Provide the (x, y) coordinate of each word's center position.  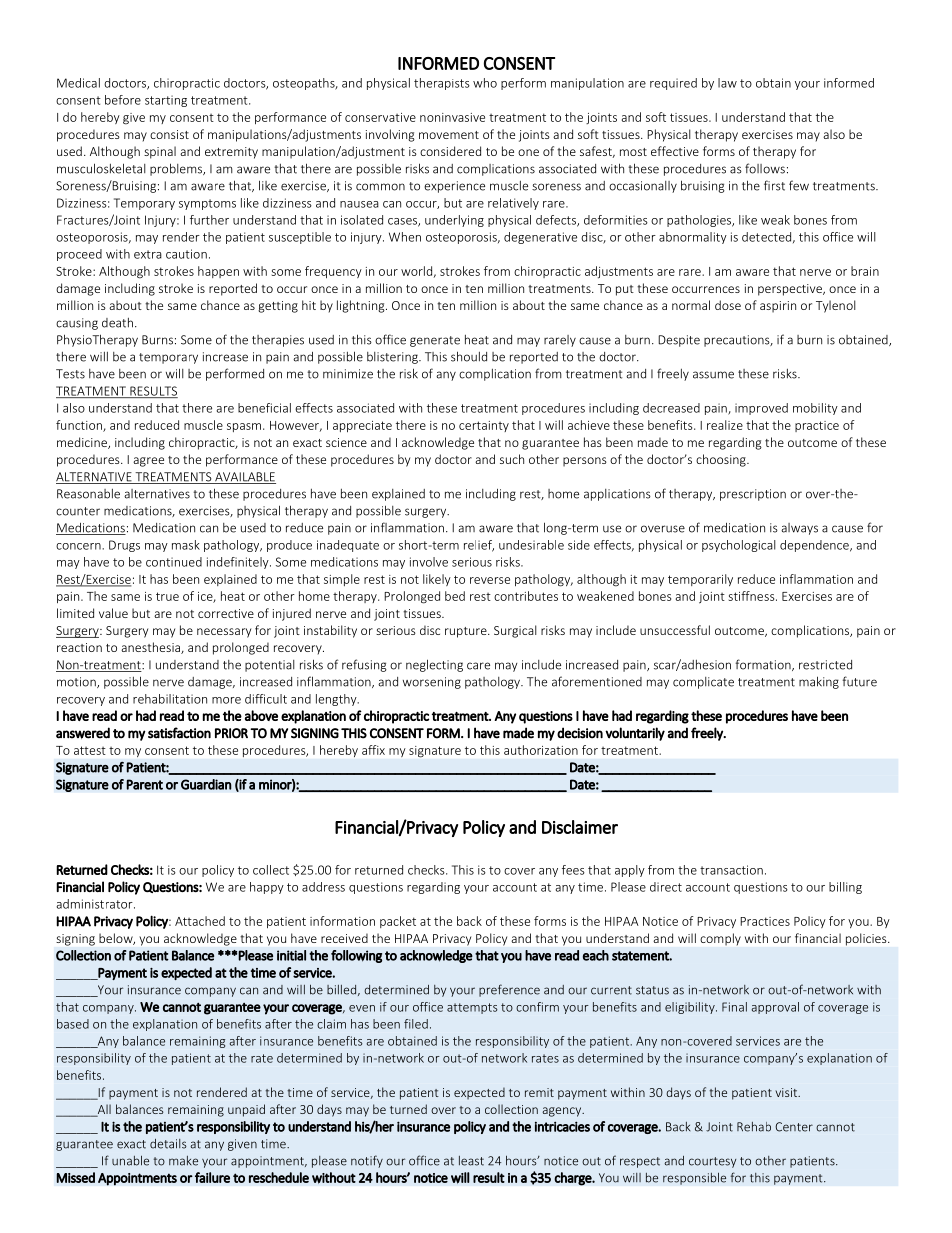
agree (148, 462)
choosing (722, 460)
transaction (731, 870)
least (471, 1161)
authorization (541, 750)
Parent (144, 784)
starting (166, 101)
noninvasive (452, 117)
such (512, 459)
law (727, 83)
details (168, 1144)
